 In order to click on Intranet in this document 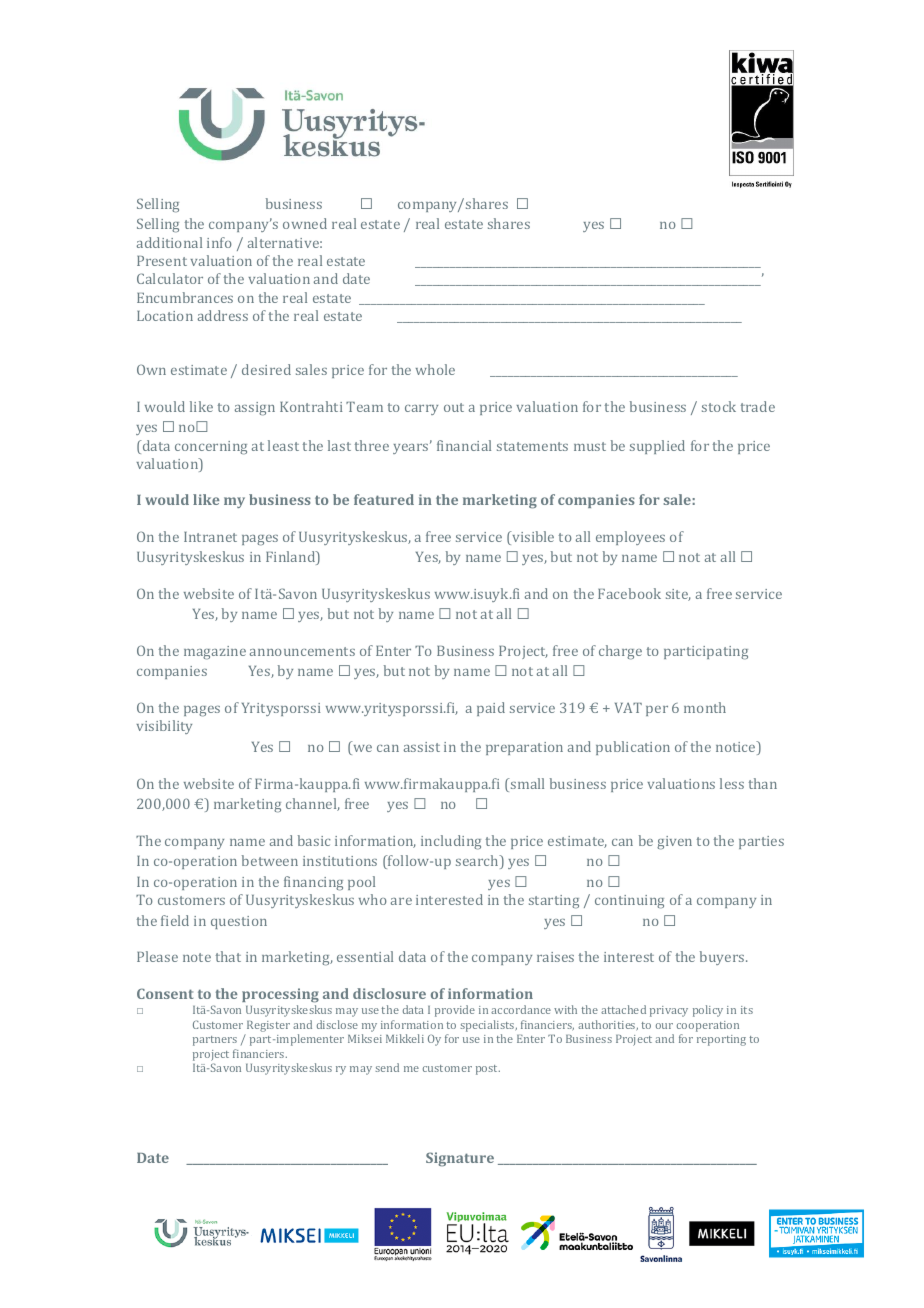, I will do `click(210, 537)`.
